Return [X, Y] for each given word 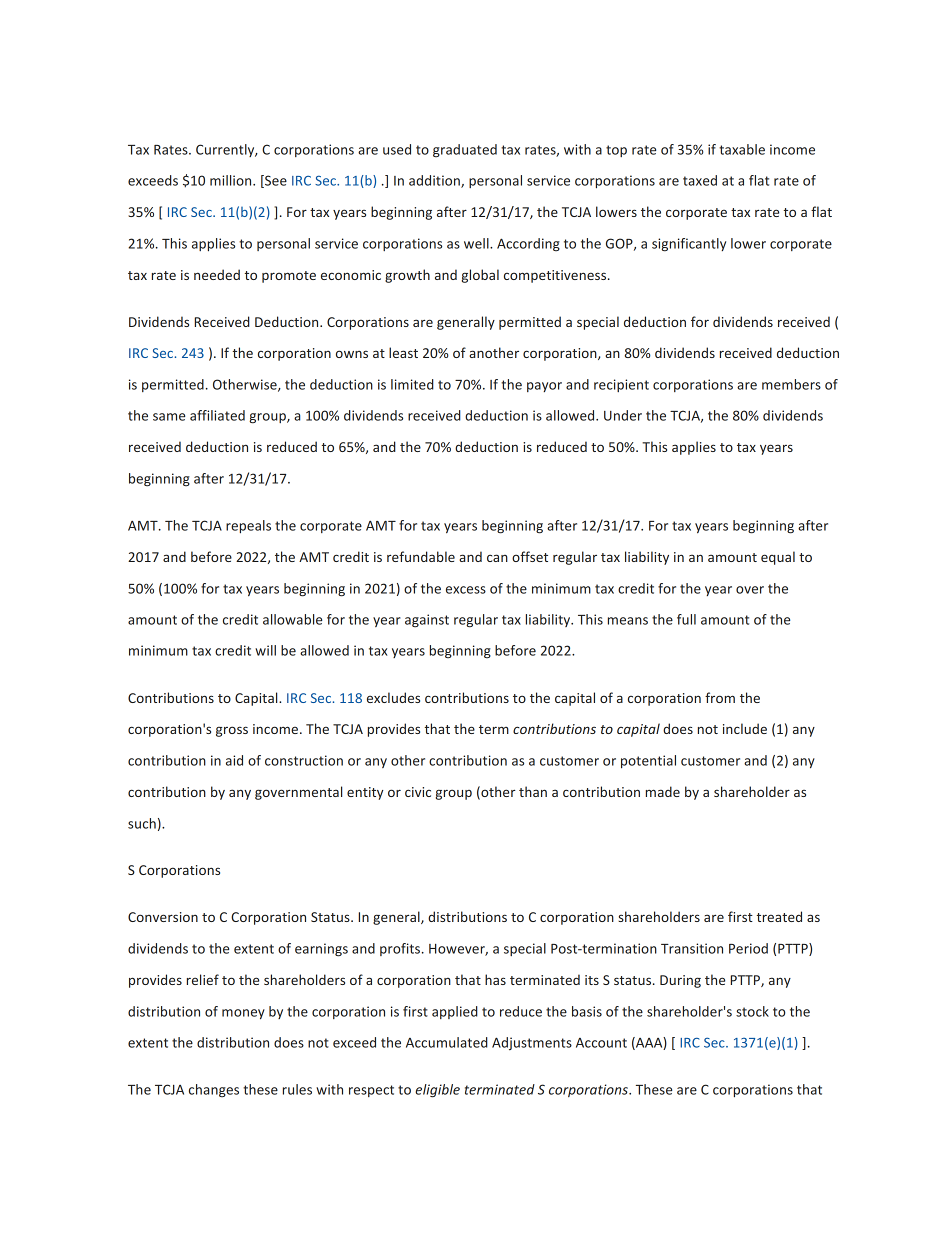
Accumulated [447, 1042]
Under [623, 415]
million [232, 180]
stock [752, 1011]
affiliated [217, 415]
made [663, 791]
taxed [700, 180]
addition [435, 181]
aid [234, 760]
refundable [421, 556]
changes [214, 1091]
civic [418, 792]
